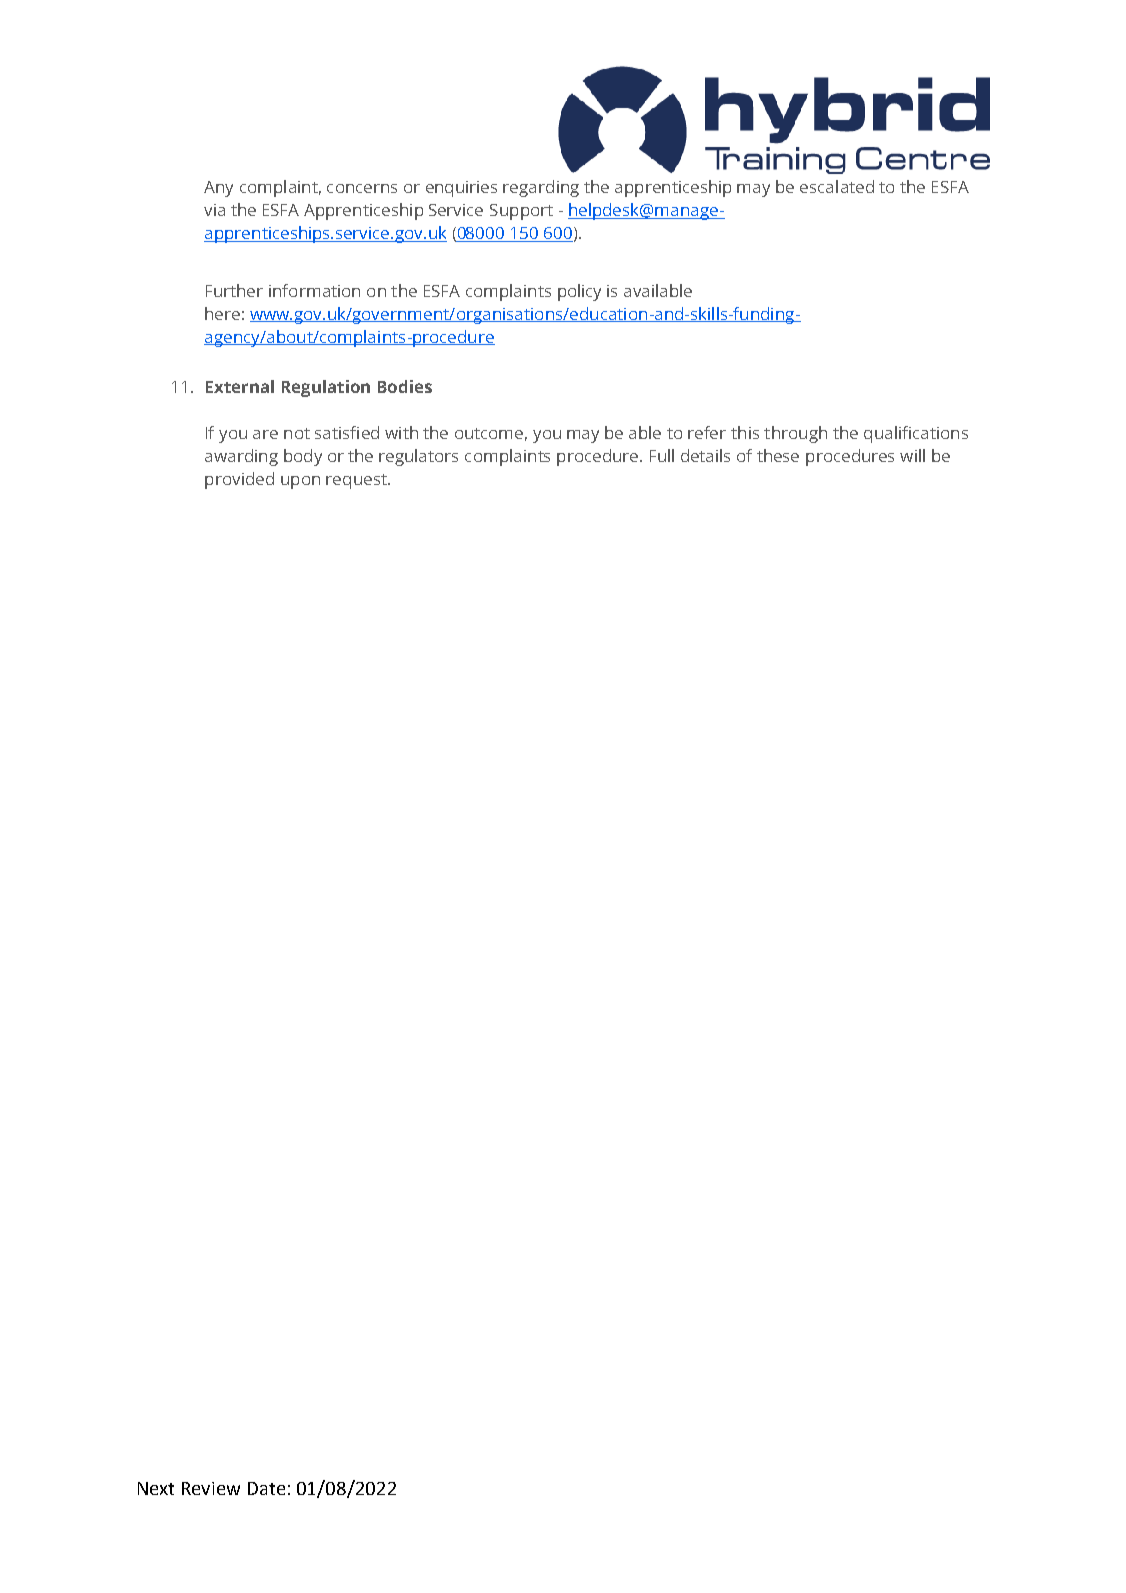 The image size is (1126, 1593). What do you see at coordinates (418, 457) in the screenshot?
I see `regulators` at bounding box center [418, 457].
